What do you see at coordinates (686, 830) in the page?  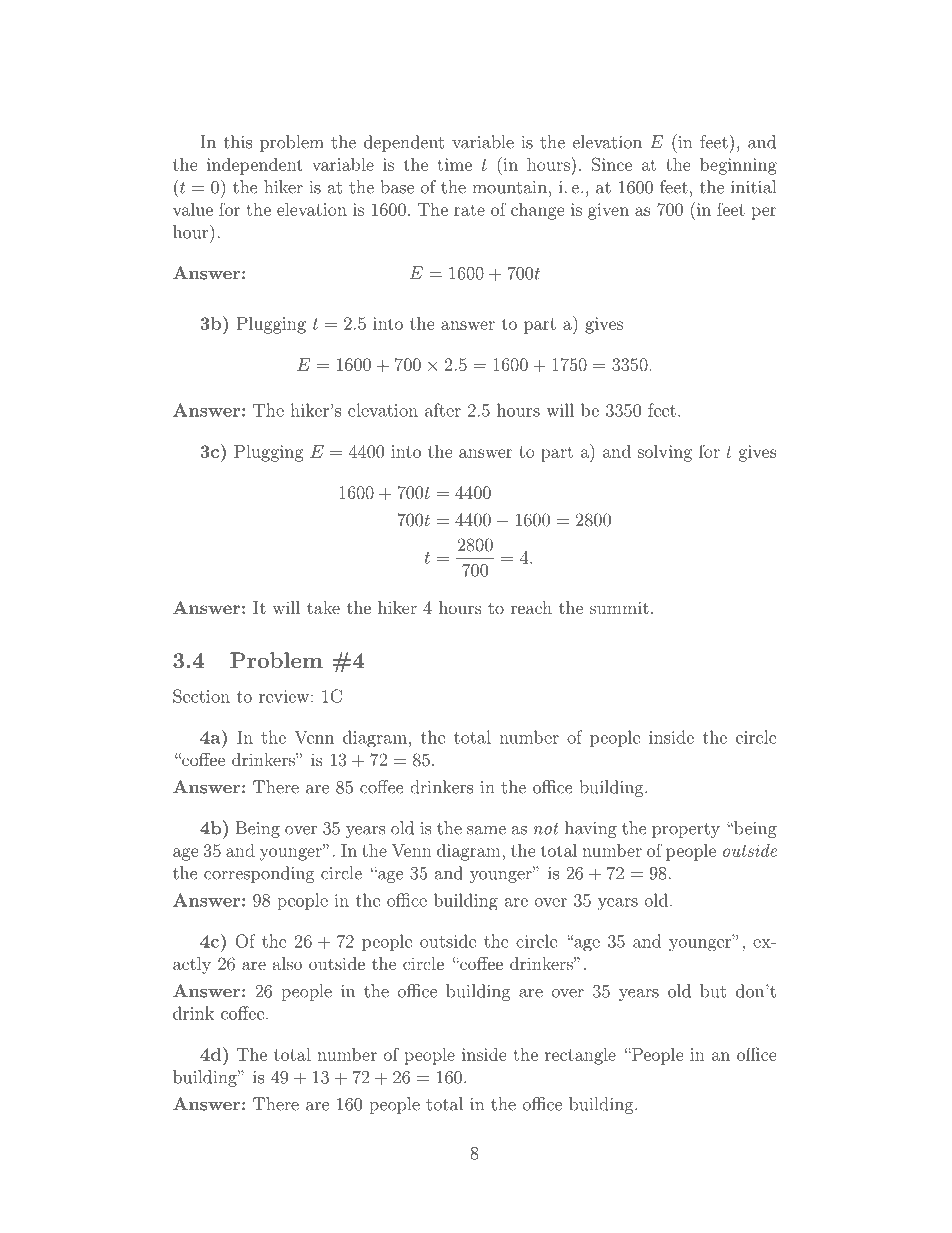 I see `property` at bounding box center [686, 830].
